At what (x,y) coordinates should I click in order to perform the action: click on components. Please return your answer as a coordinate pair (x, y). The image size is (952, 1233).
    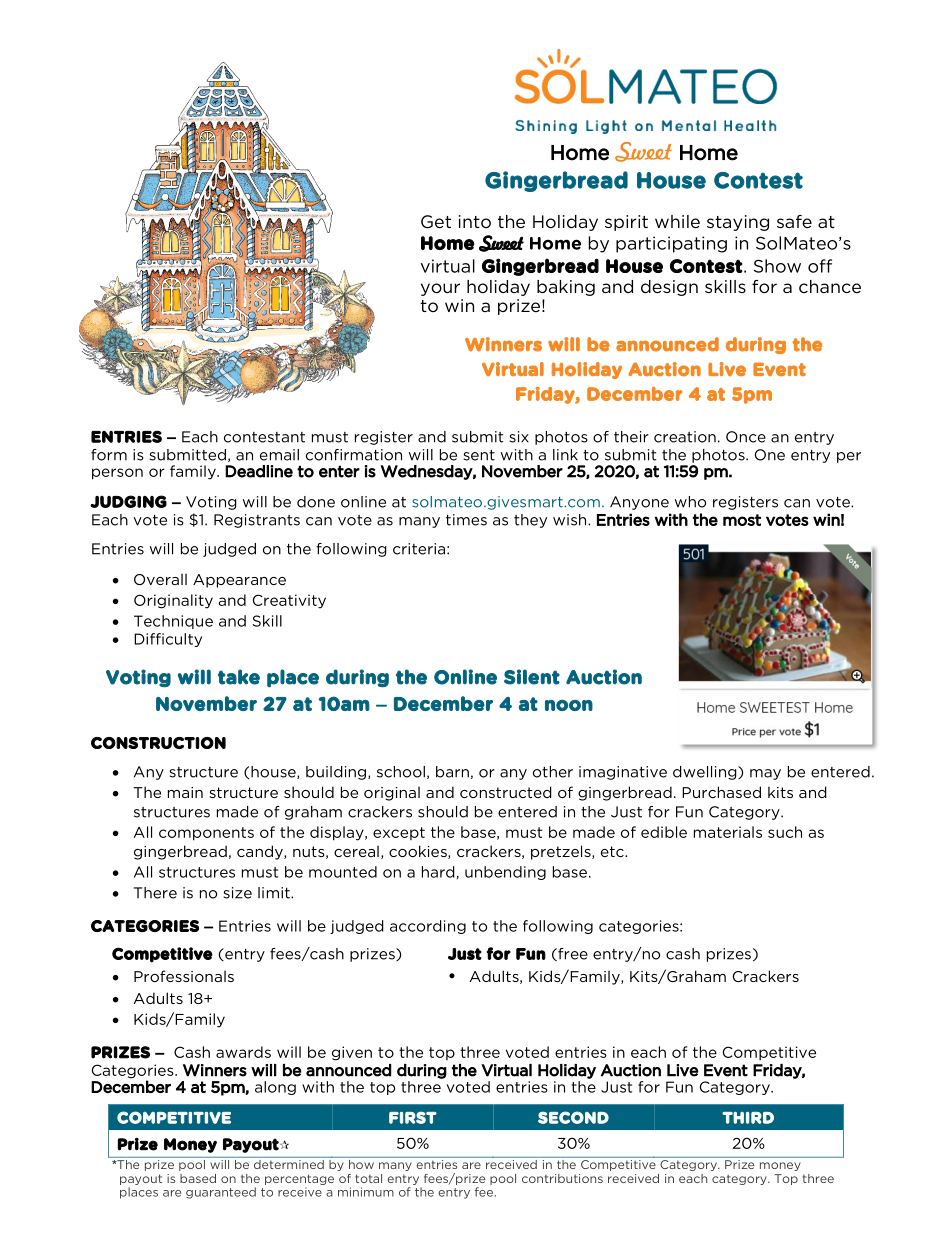
    Looking at the image, I should click on (206, 834).
